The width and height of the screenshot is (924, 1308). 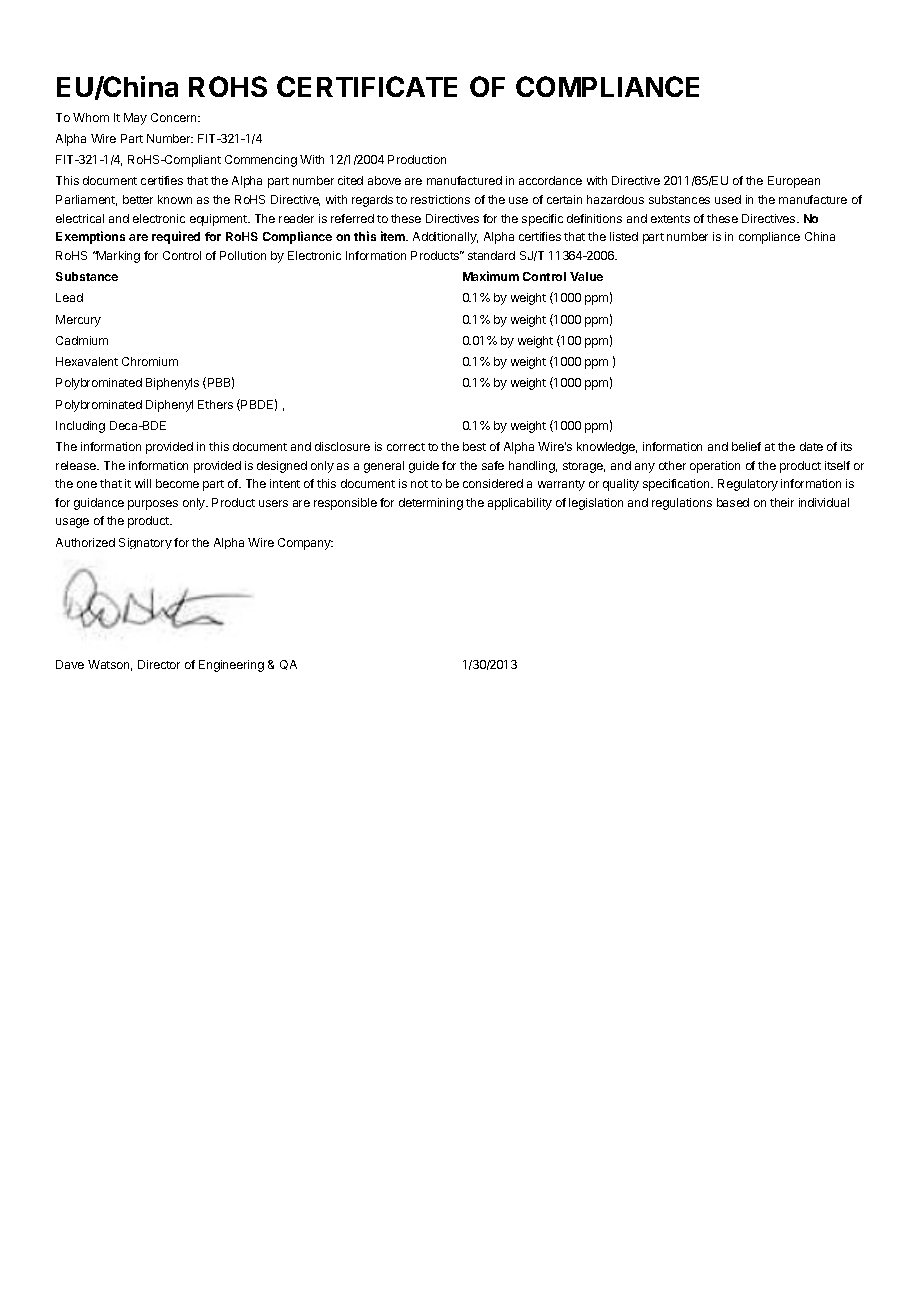 What do you see at coordinates (78, 321) in the screenshot?
I see `Mercury` at bounding box center [78, 321].
